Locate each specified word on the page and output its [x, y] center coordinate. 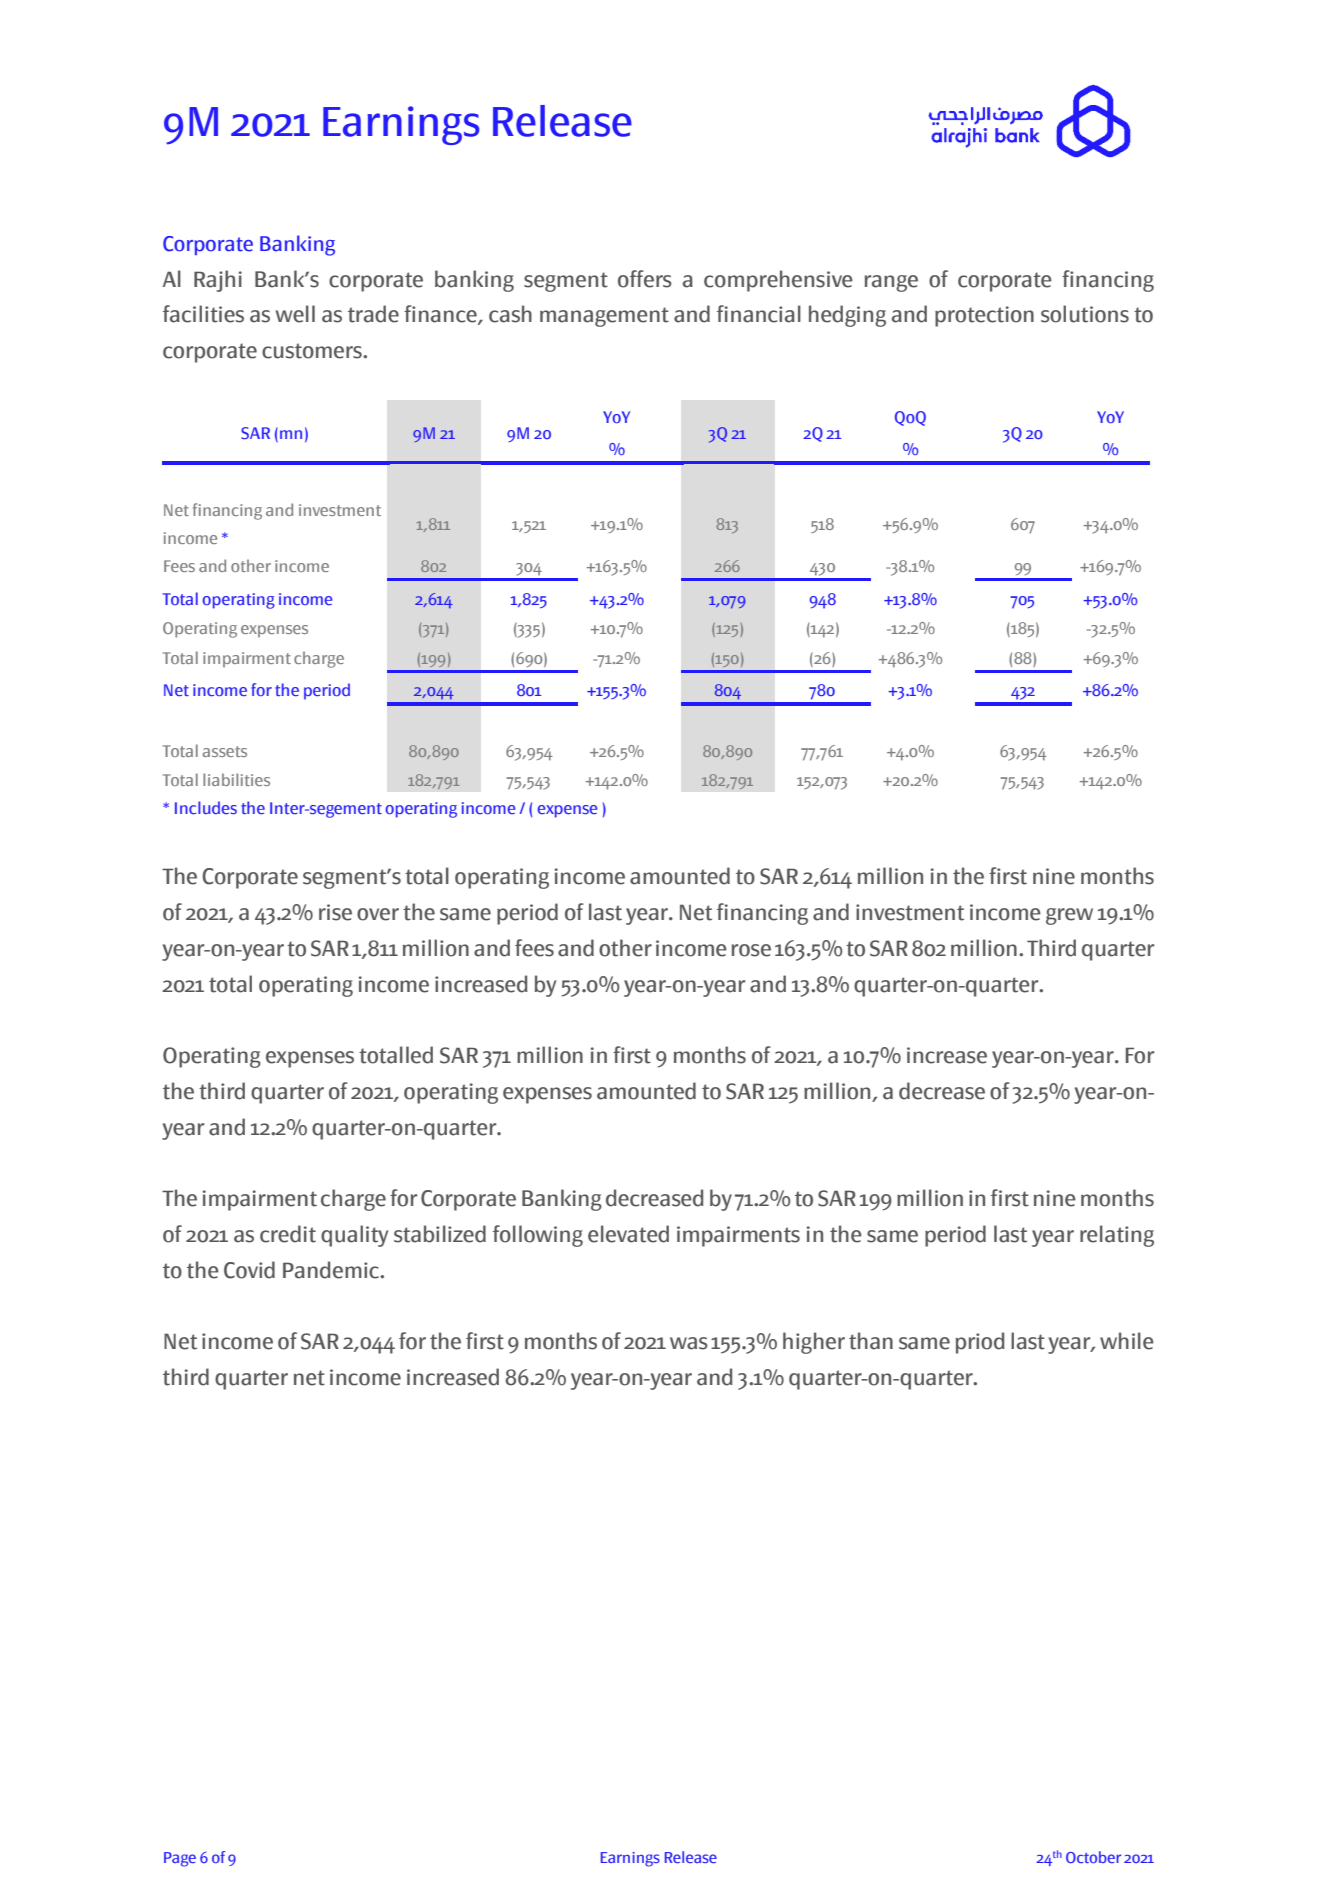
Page [180, 1859]
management [604, 317]
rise [335, 912]
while [1127, 1341]
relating [1117, 1236]
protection [984, 316]
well [295, 314]
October [1093, 1857]
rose [751, 950]
